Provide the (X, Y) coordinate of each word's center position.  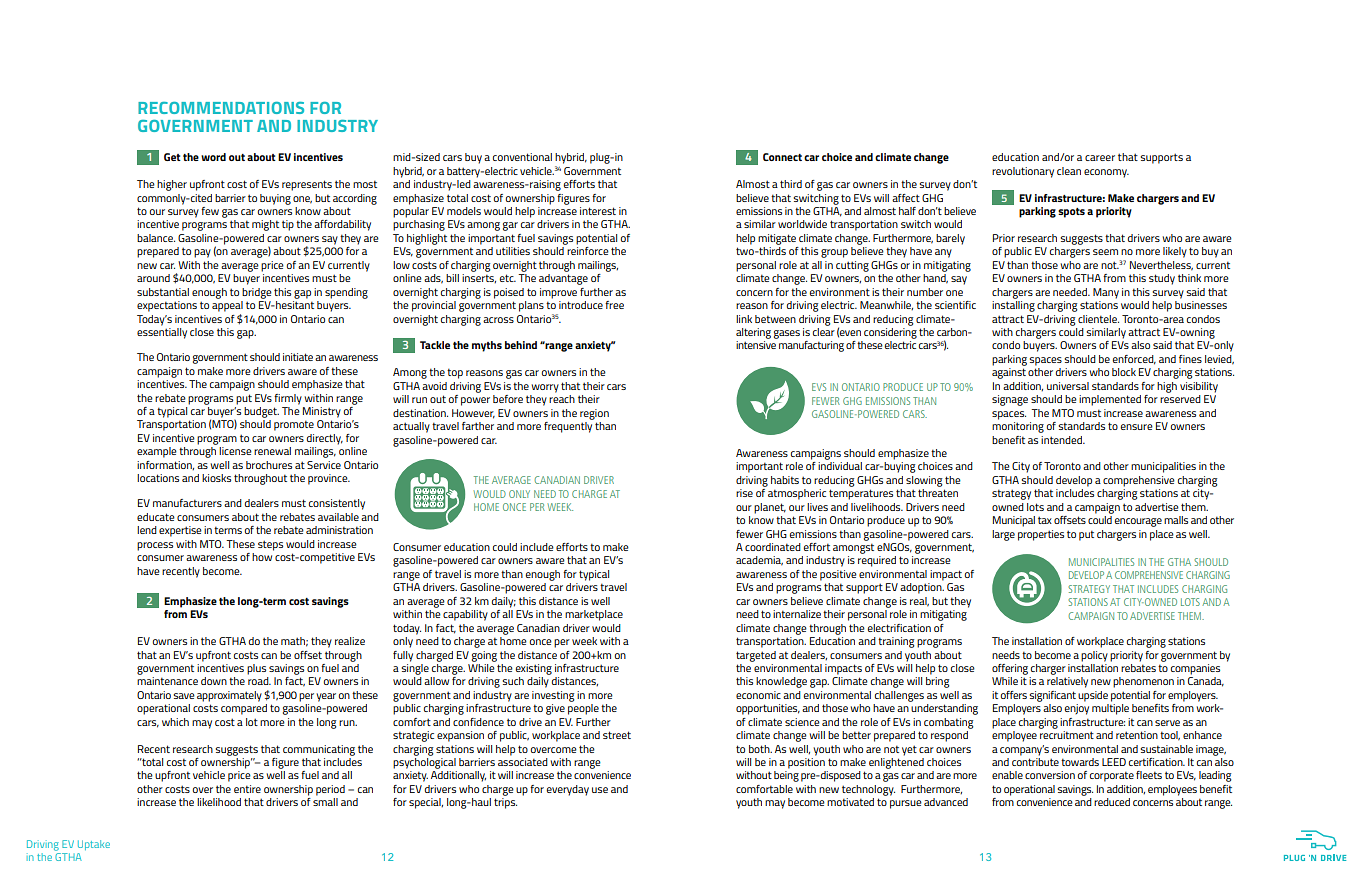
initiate (298, 357)
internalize (797, 614)
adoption (922, 588)
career (1100, 158)
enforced (1134, 360)
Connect (782, 157)
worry (545, 388)
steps (270, 545)
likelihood (219, 802)
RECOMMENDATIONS (221, 108)
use (600, 790)
